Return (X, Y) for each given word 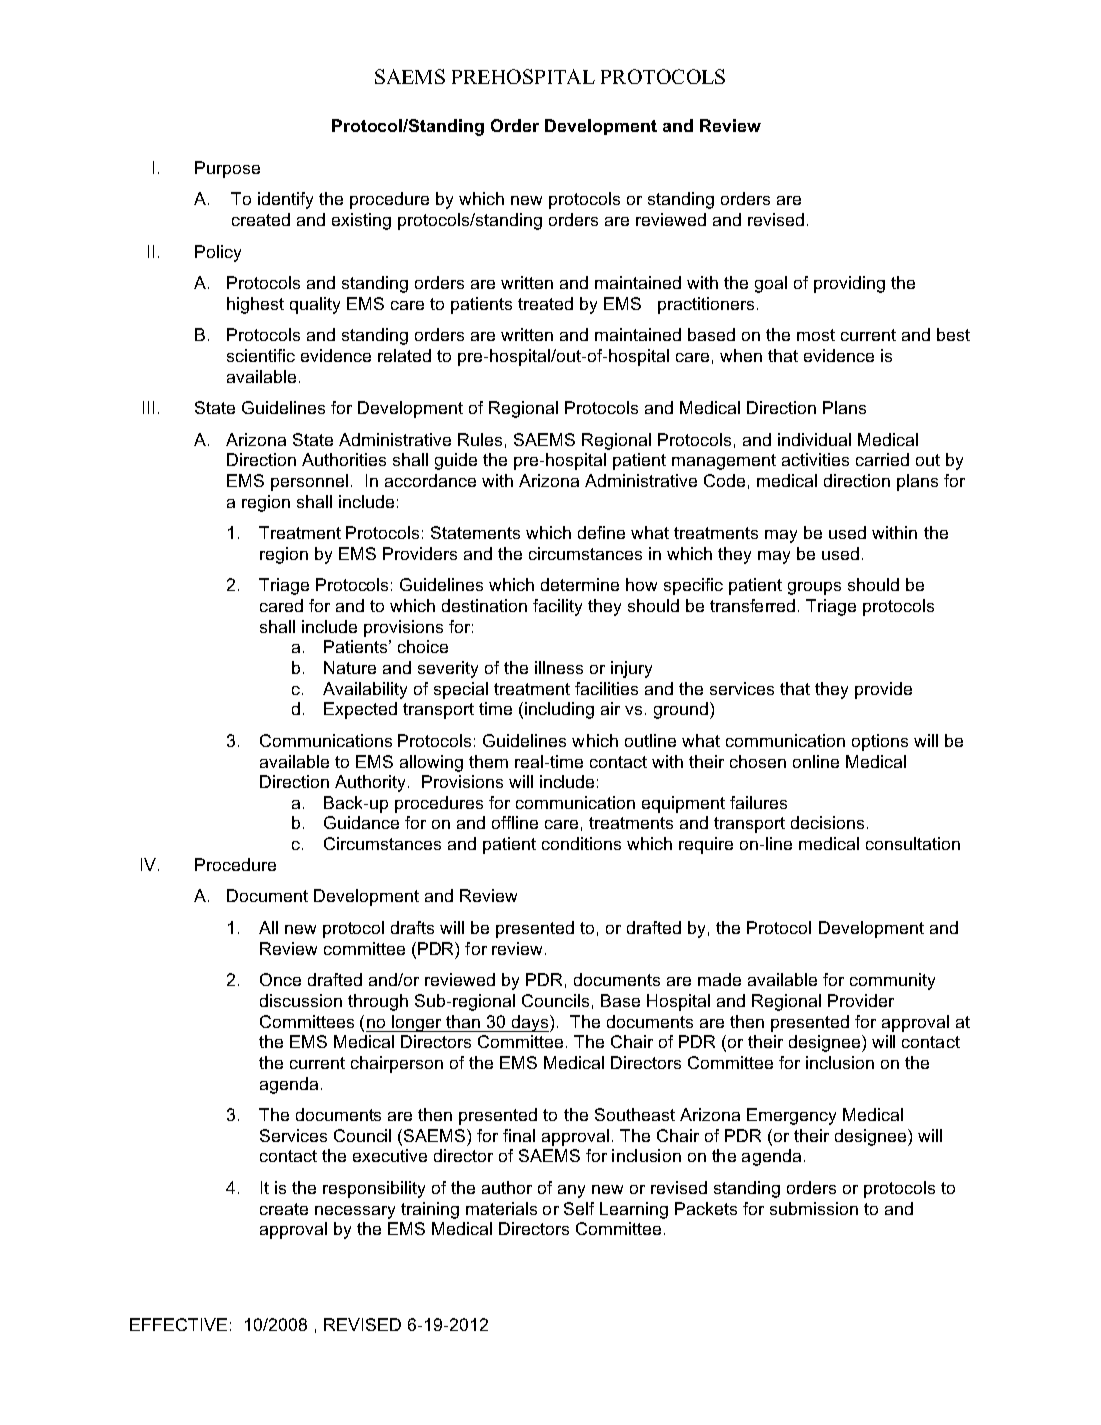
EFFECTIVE (178, 1324)
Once (280, 979)
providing (849, 284)
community (892, 981)
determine (580, 584)
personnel (309, 482)
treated (545, 303)
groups (814, 588)
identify (285, 200)
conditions (581, 843)
